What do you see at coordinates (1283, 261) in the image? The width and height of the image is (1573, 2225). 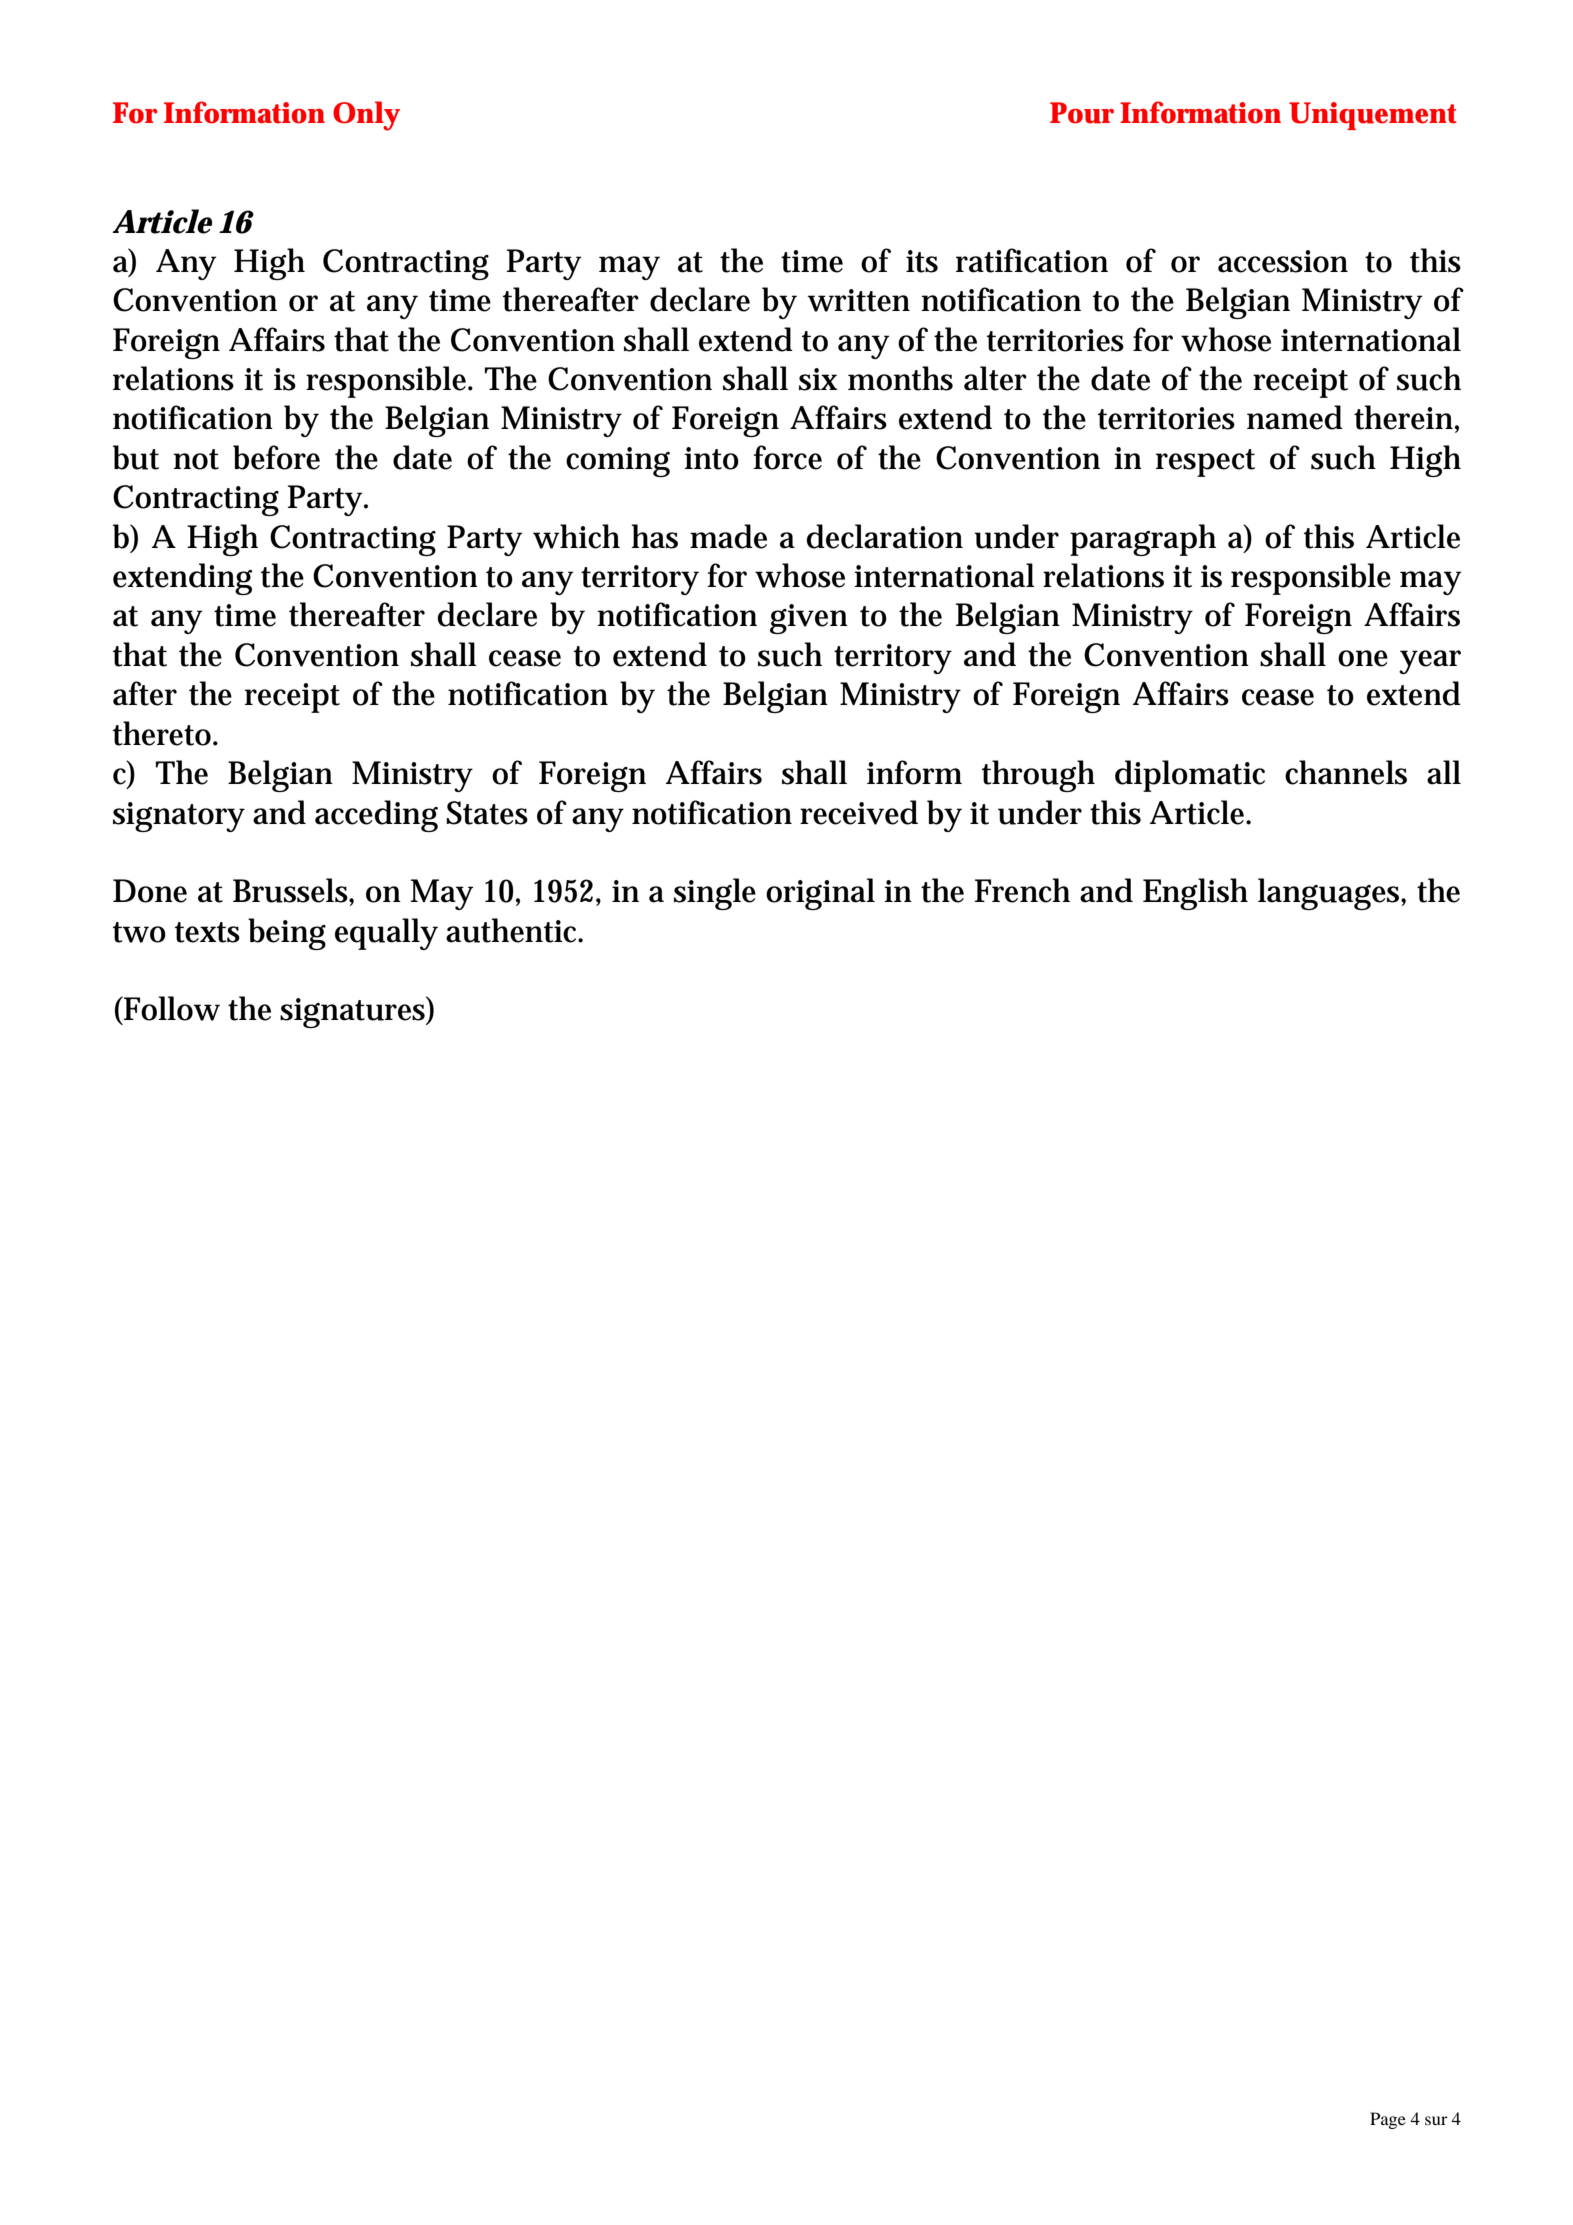 I see `accession` at bounding box center [1283, 261].
